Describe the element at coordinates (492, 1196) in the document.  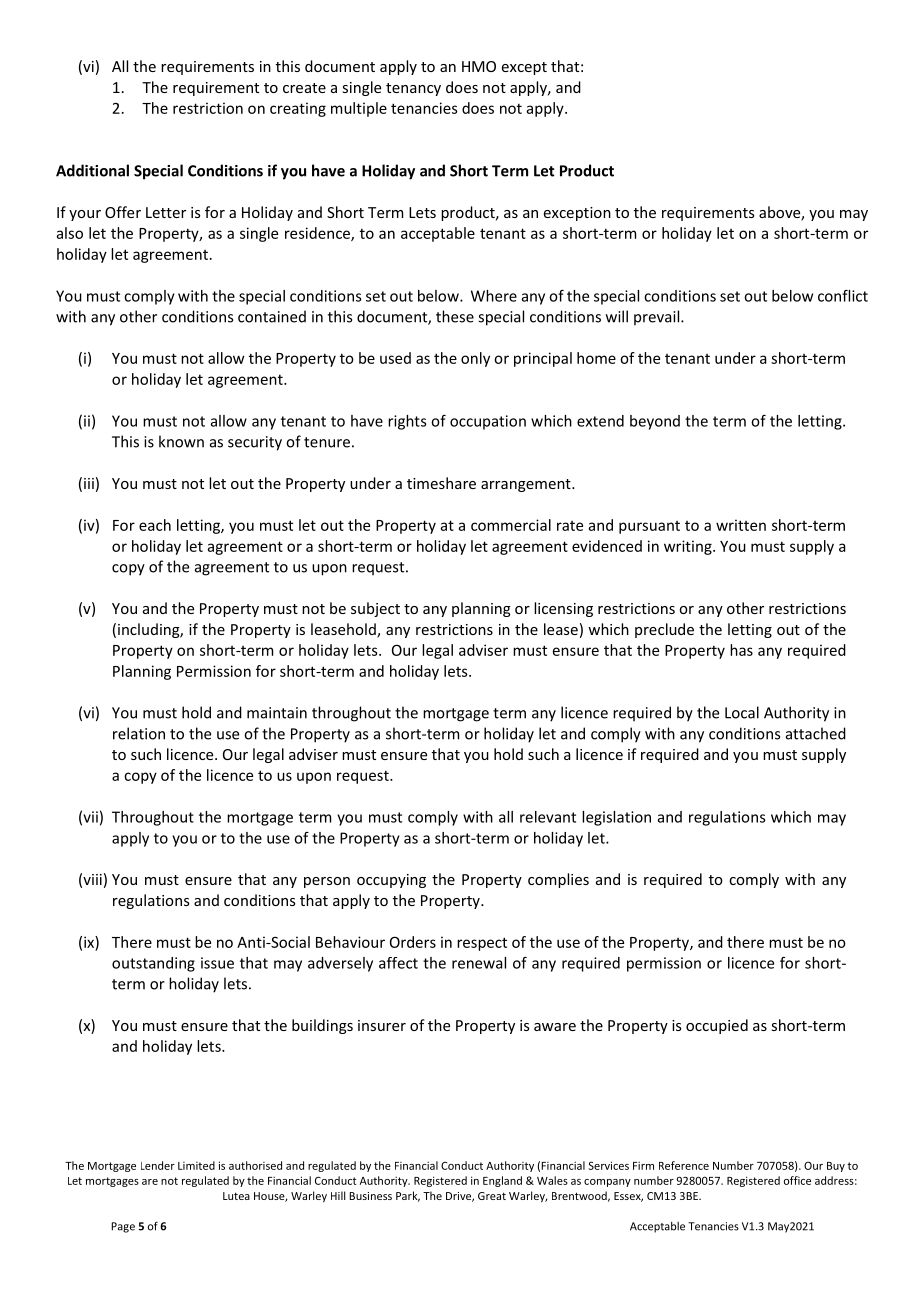
I see `Great` at that location.
